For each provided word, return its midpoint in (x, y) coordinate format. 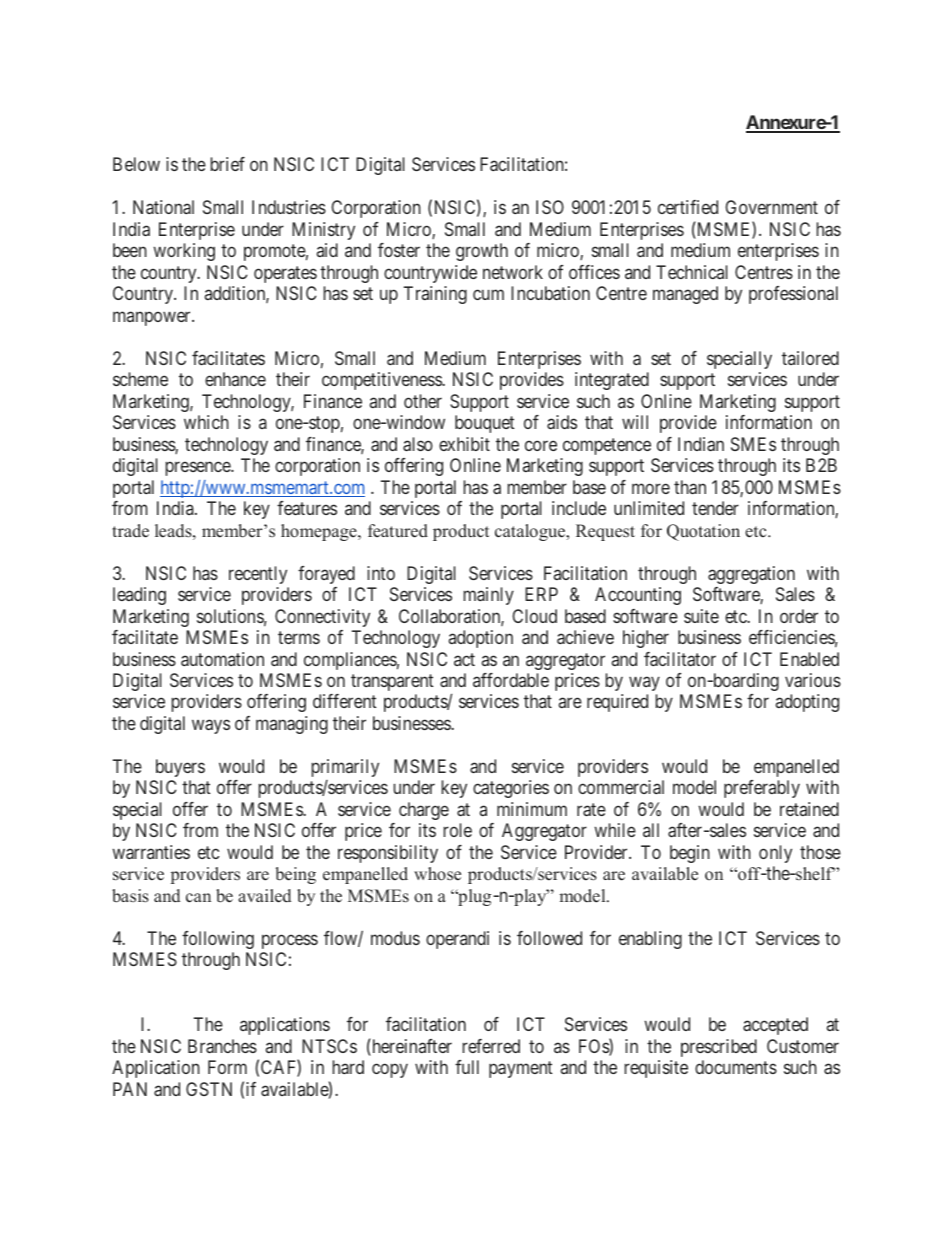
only (775, 854)
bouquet (485, 424)
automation (222, 659)
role (458, 830)
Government (771, 207)
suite (701, 616)
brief (228, 164)
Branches (222, 1046)
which (206, 422)
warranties (151, 852)
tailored (810, 358)
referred (491, 1046)
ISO (550, 207)
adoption (481, 639)
